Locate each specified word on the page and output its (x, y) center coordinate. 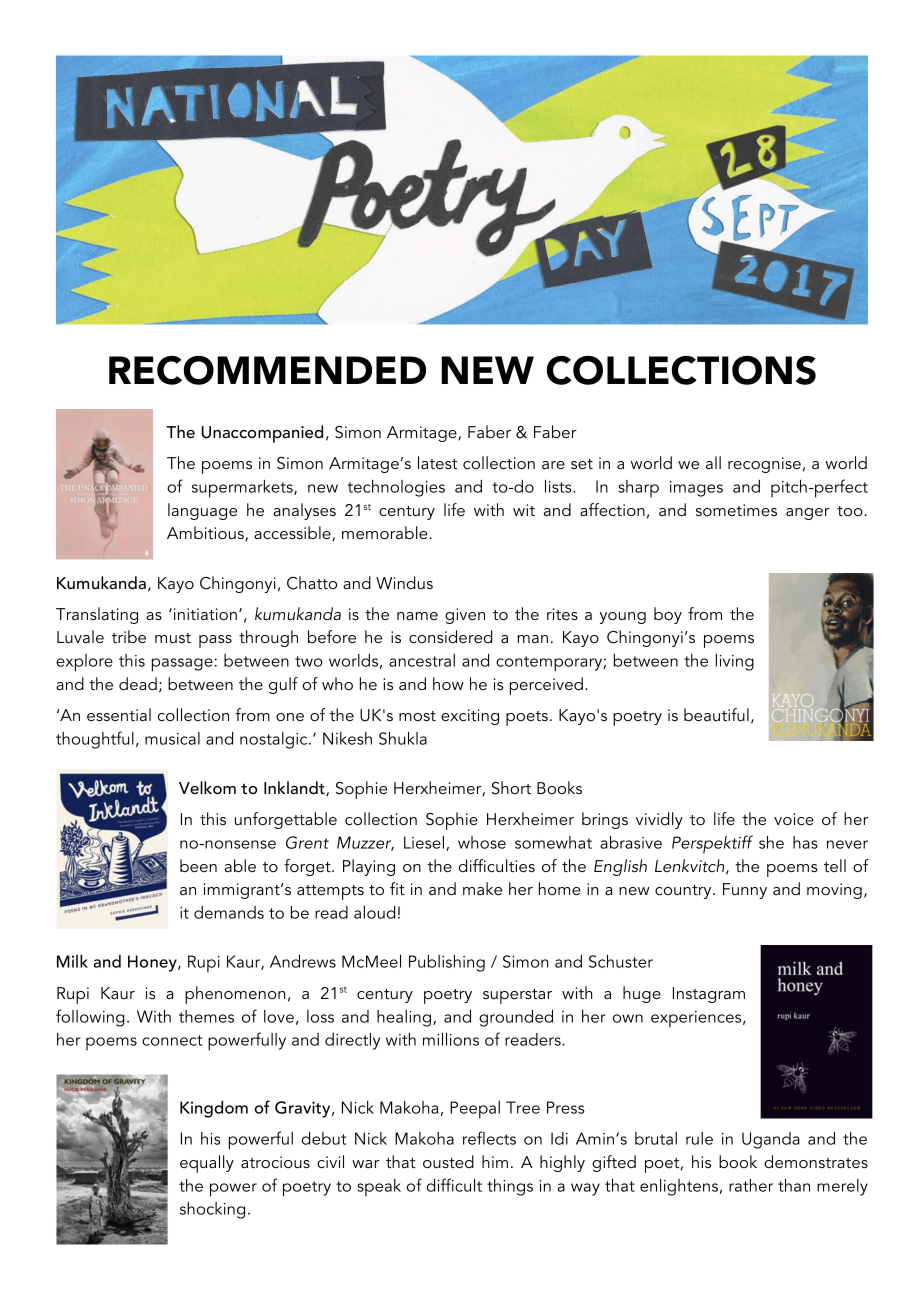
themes (206, 1016)
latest (437, 462)
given (465, 616)
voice (794, 819)
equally (207, 1164)
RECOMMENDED (267, 370)
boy (668, 615)
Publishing (447, 963)
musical (172, 738)
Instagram (709, 995)
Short (511, 788)
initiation (204, 614)
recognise (764, 465)
